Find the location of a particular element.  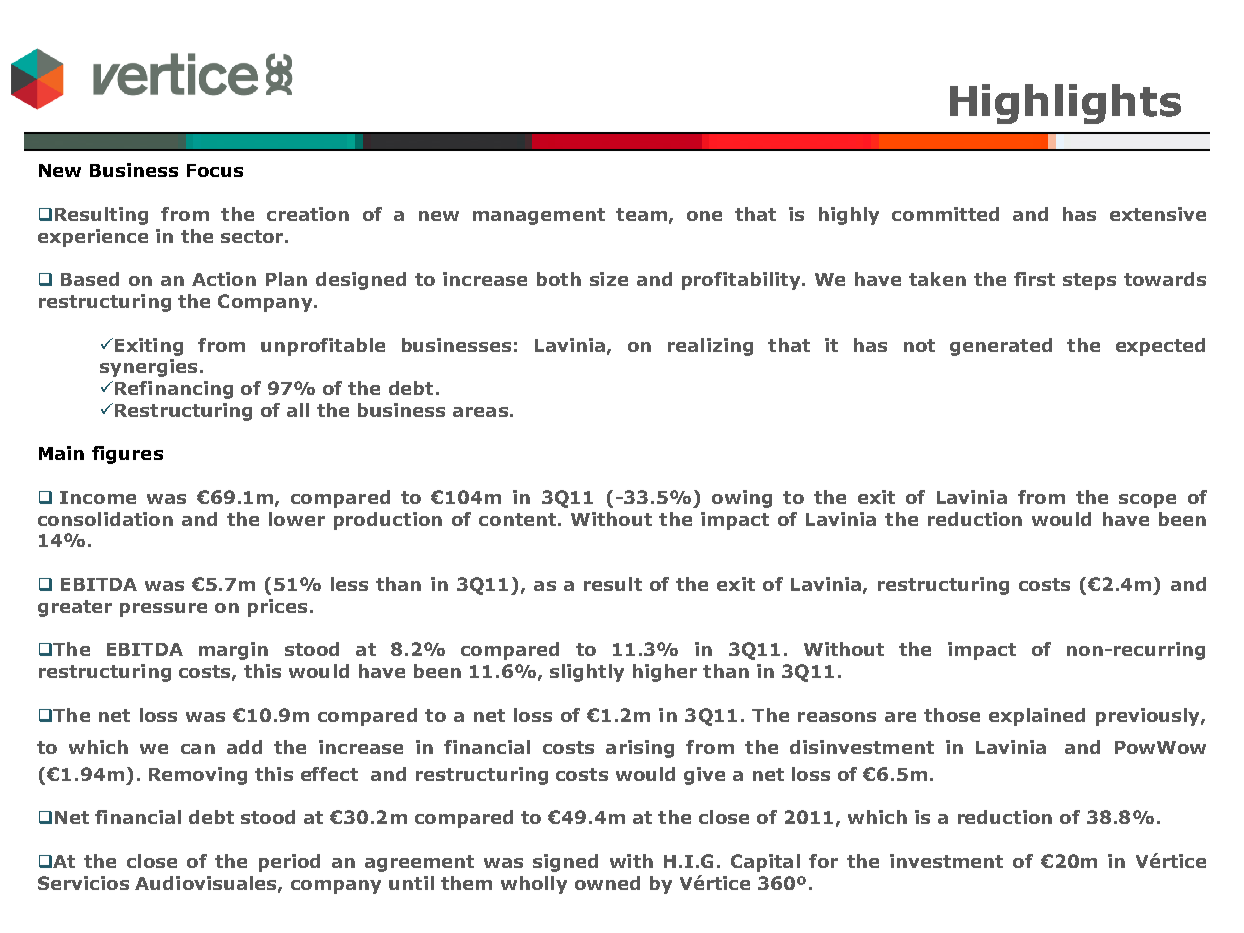

content is located at coordinates (517, 519).
